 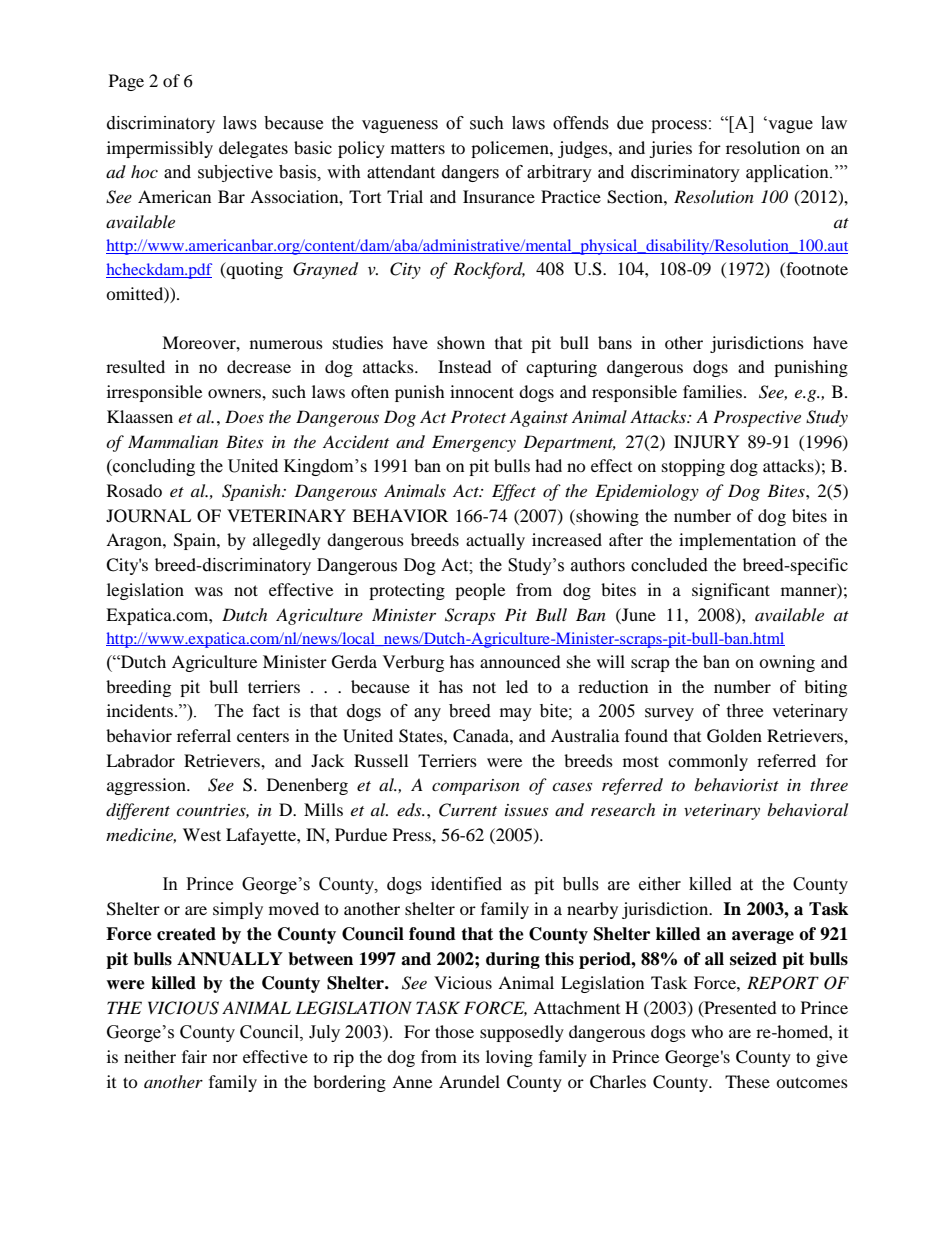 What do you see at coordinates (511, 149) in the screenshot?
I see `policemen` at bounding box center [511, 149].
